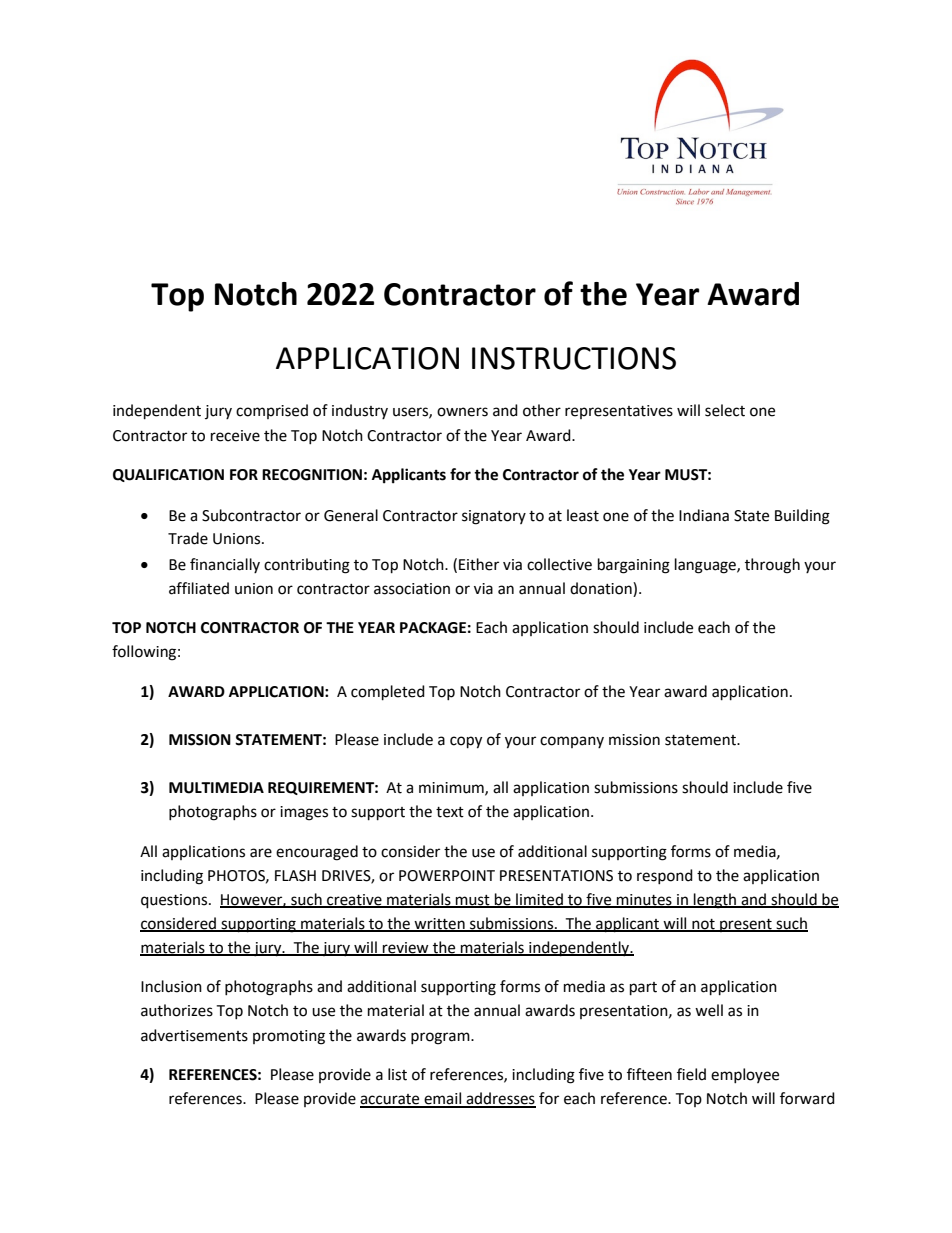 This screenshot has height=1233, width=952. I want to click on limited, so click(539, 900).
